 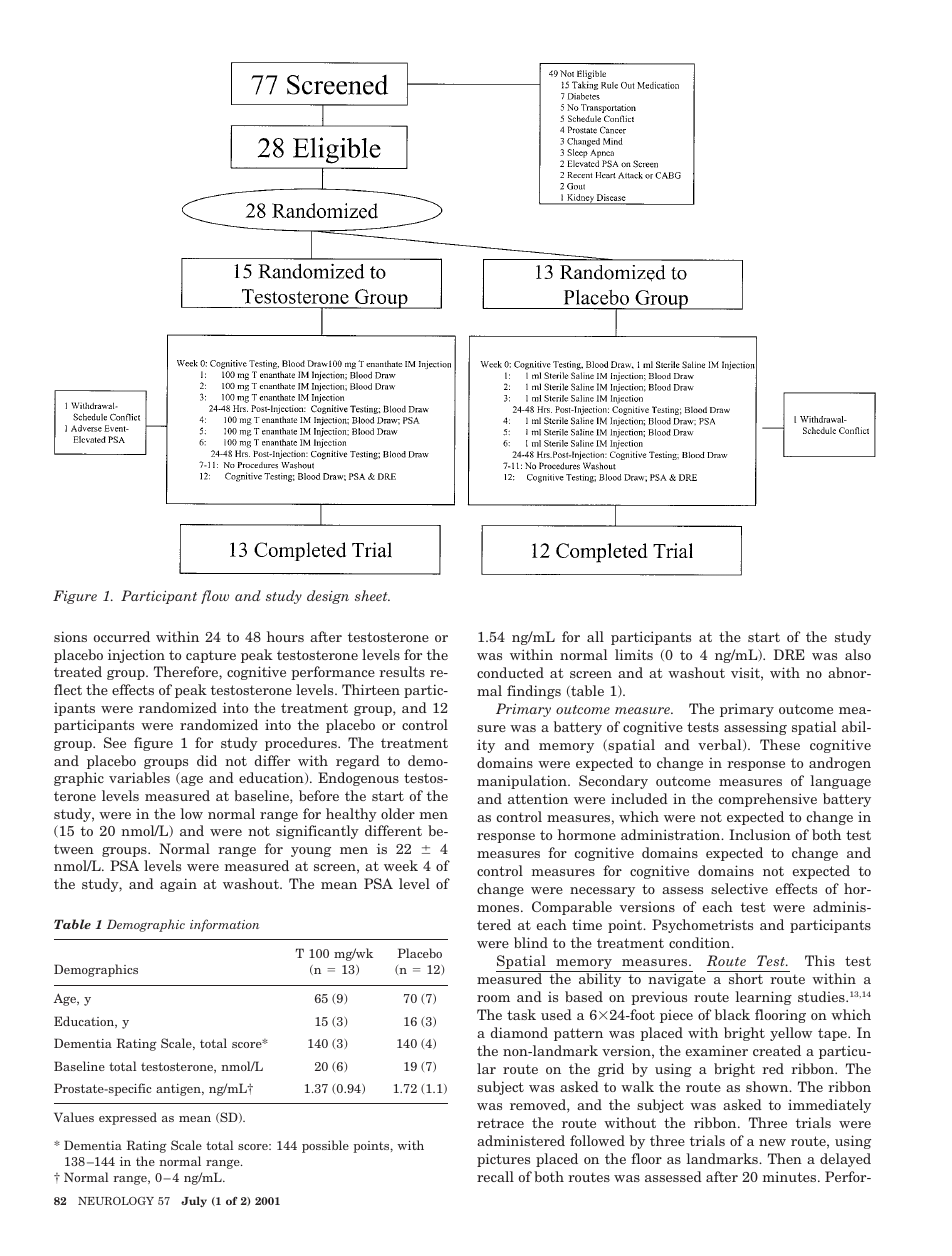 What do you see at coordinates (777, 1050) in the document?
I see `created` at bounding box center [777, 1050].
